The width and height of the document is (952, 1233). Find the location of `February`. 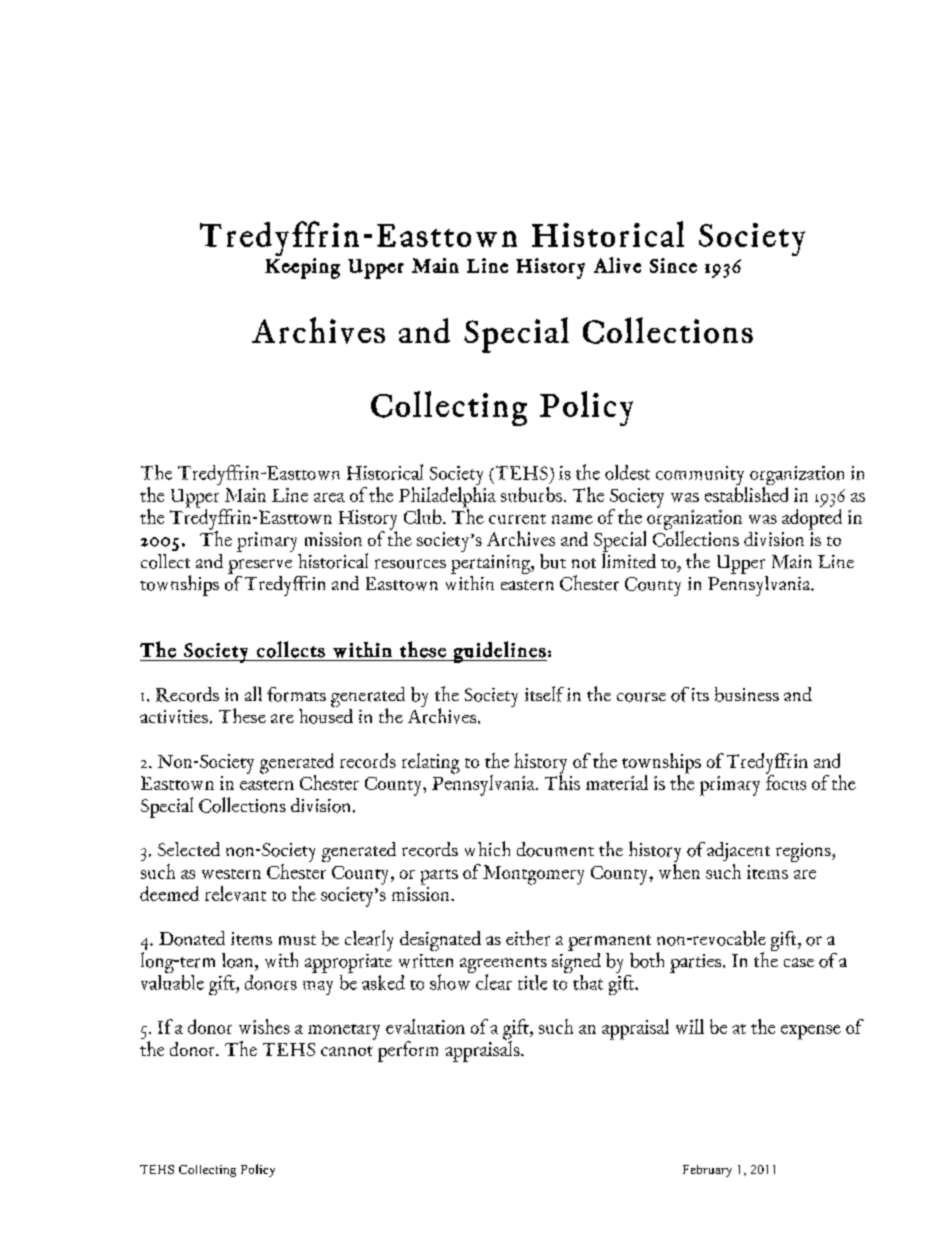

February is located at coordinates (707, 1171).
